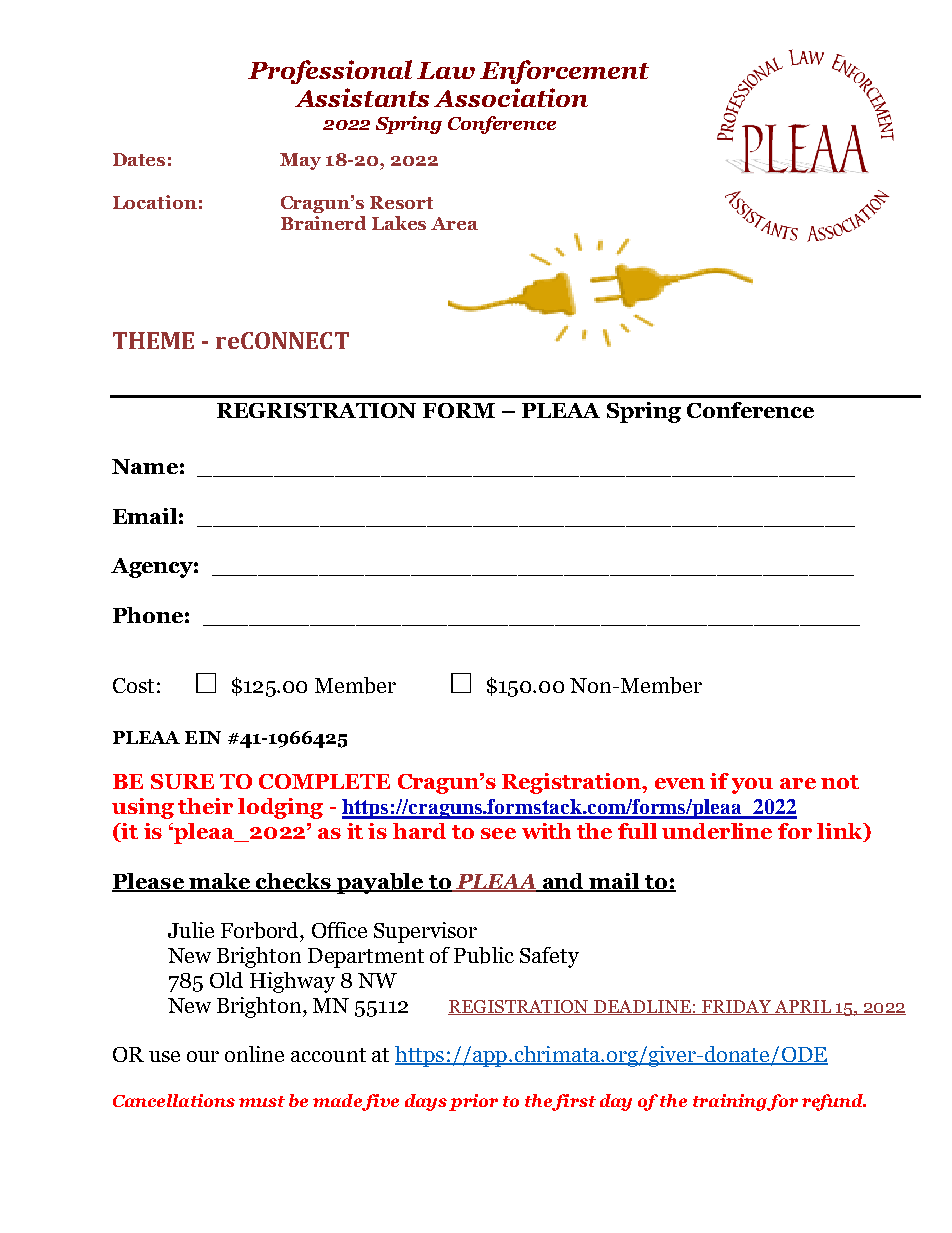 This screenshot has width=952, height=1233. What do you see at coordinates (139, 159) in the screenshot?
I see `Dates` at bounding box center [139, 159].
